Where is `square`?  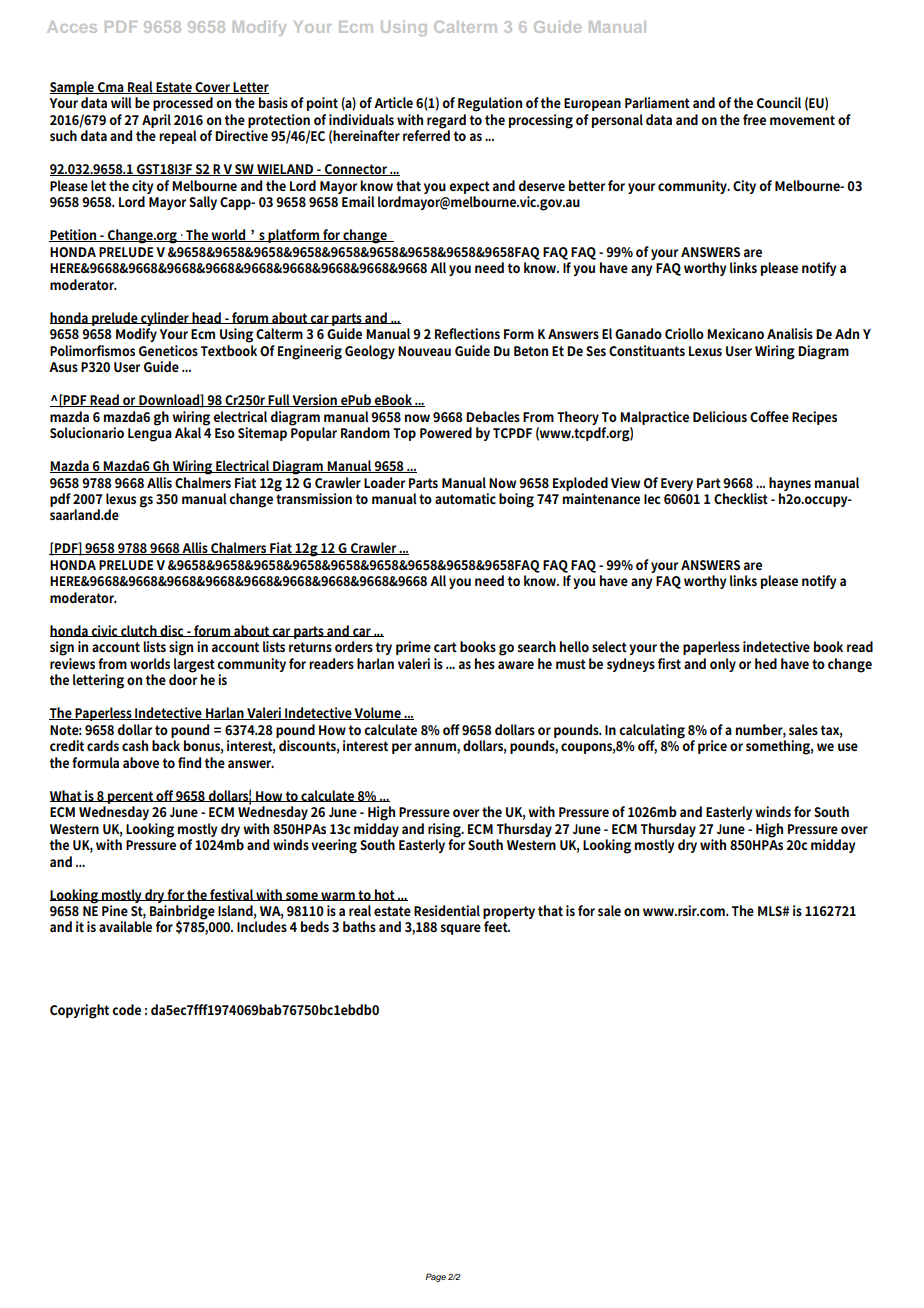
square is located at coordinates (461, 929).
